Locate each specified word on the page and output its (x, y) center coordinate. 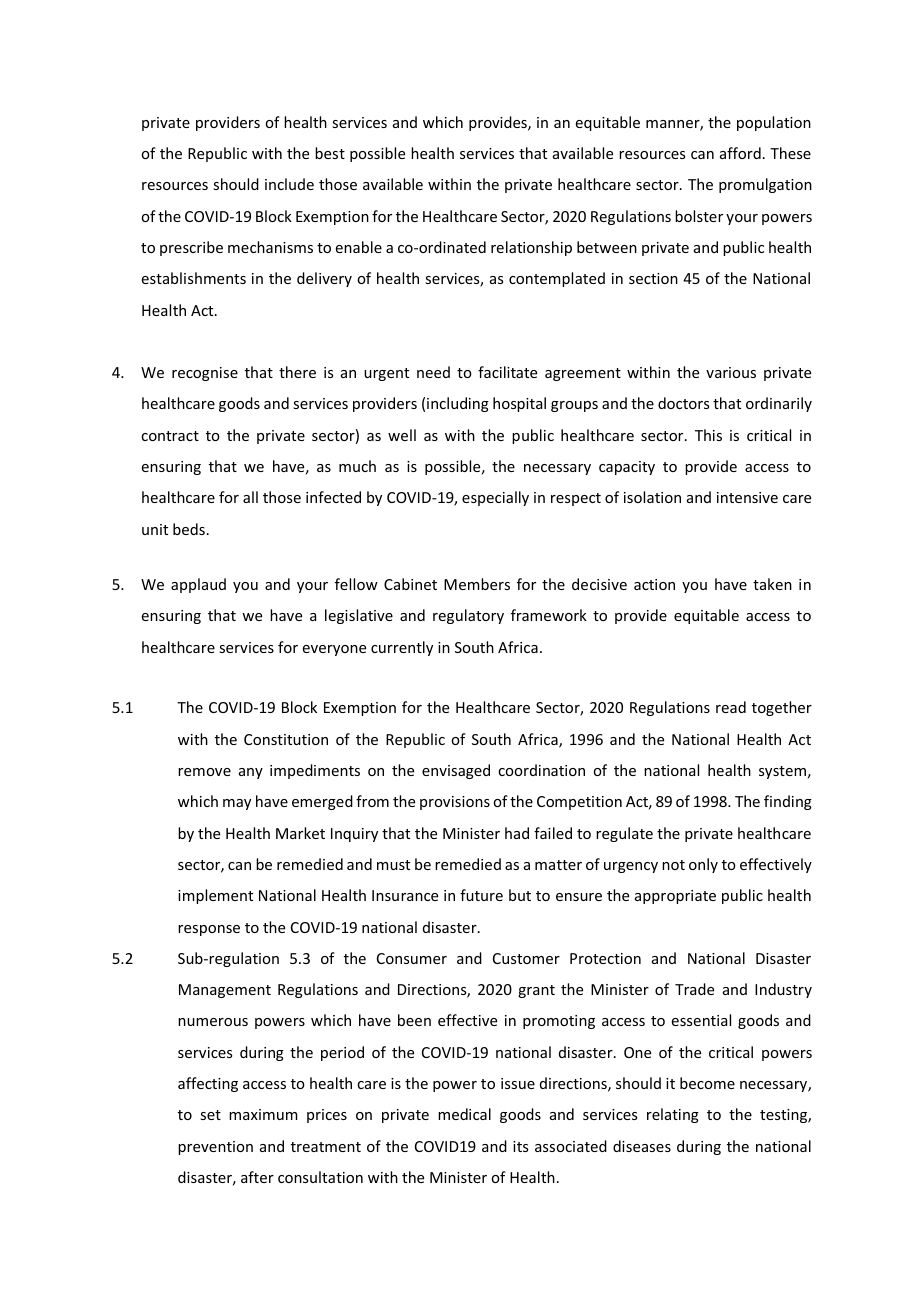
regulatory (468, 616)
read (731, 707)
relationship (531, 248)
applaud (198, 585)
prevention (215, 1148)
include (289, 184)
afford (740, 153)
